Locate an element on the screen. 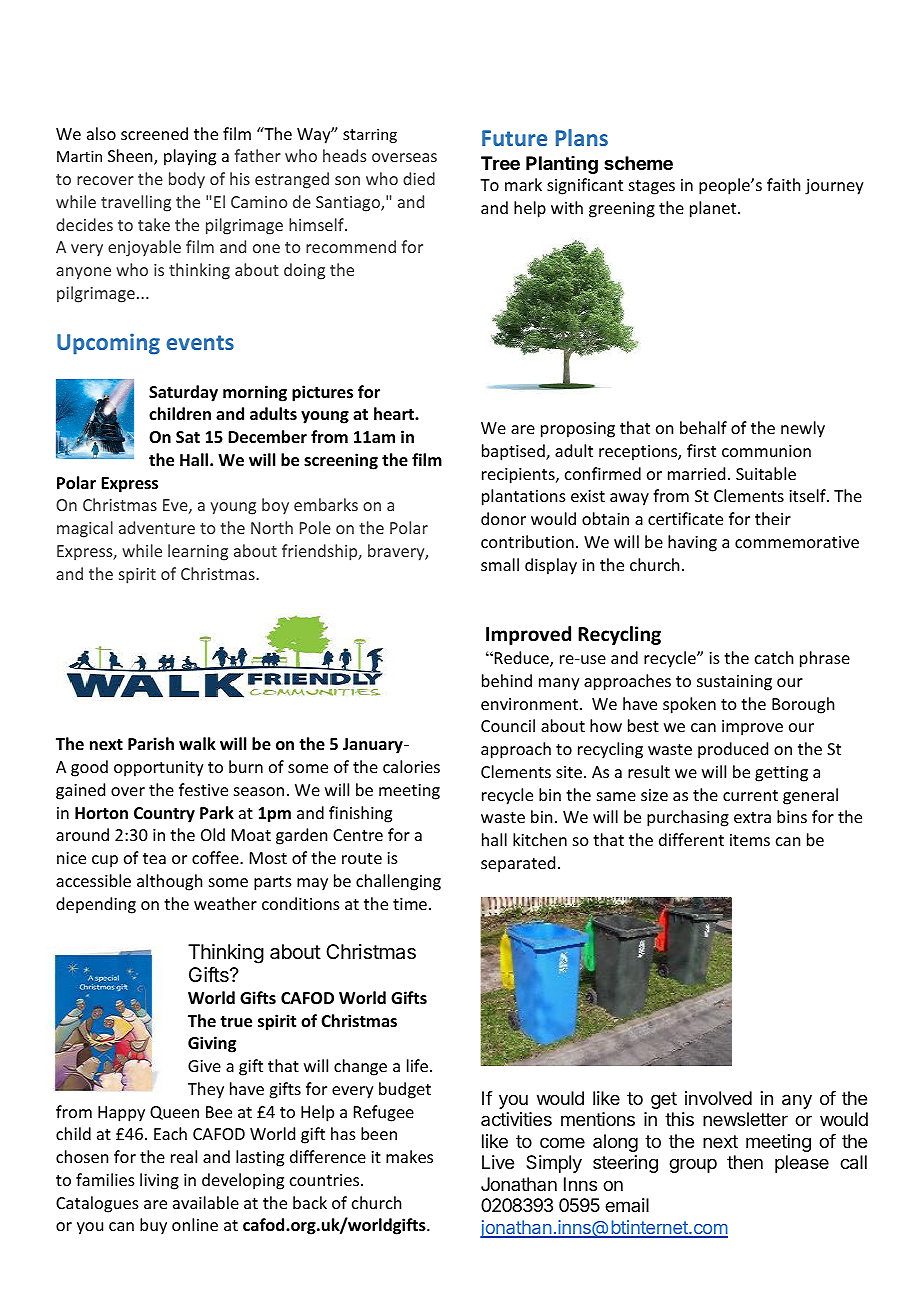 This screenshot has width=924, height=1308. separated is located at coordinates (518, 864).
